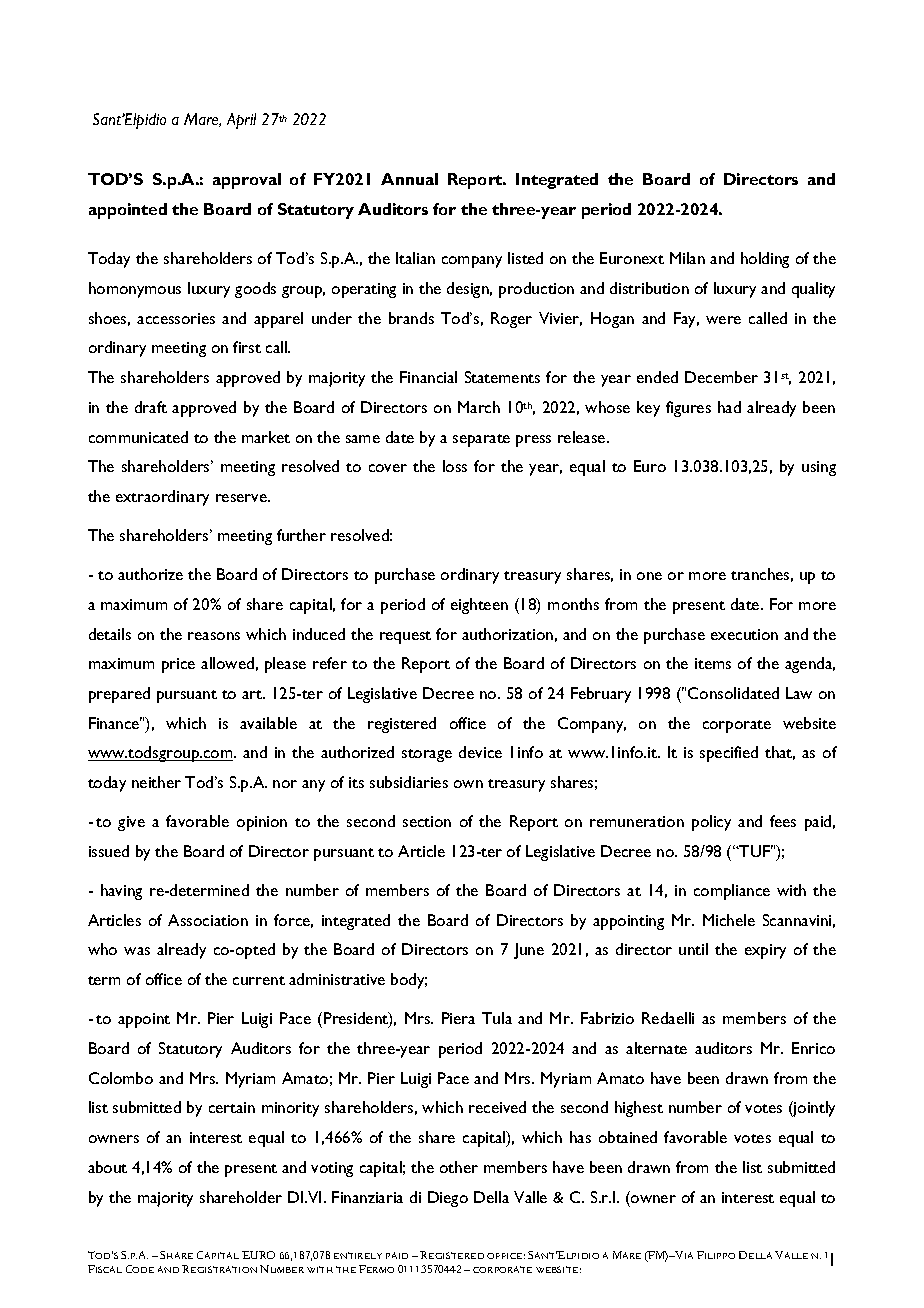 The image size is (924, 1308). I want to click on Annual, so click(409, 179).
